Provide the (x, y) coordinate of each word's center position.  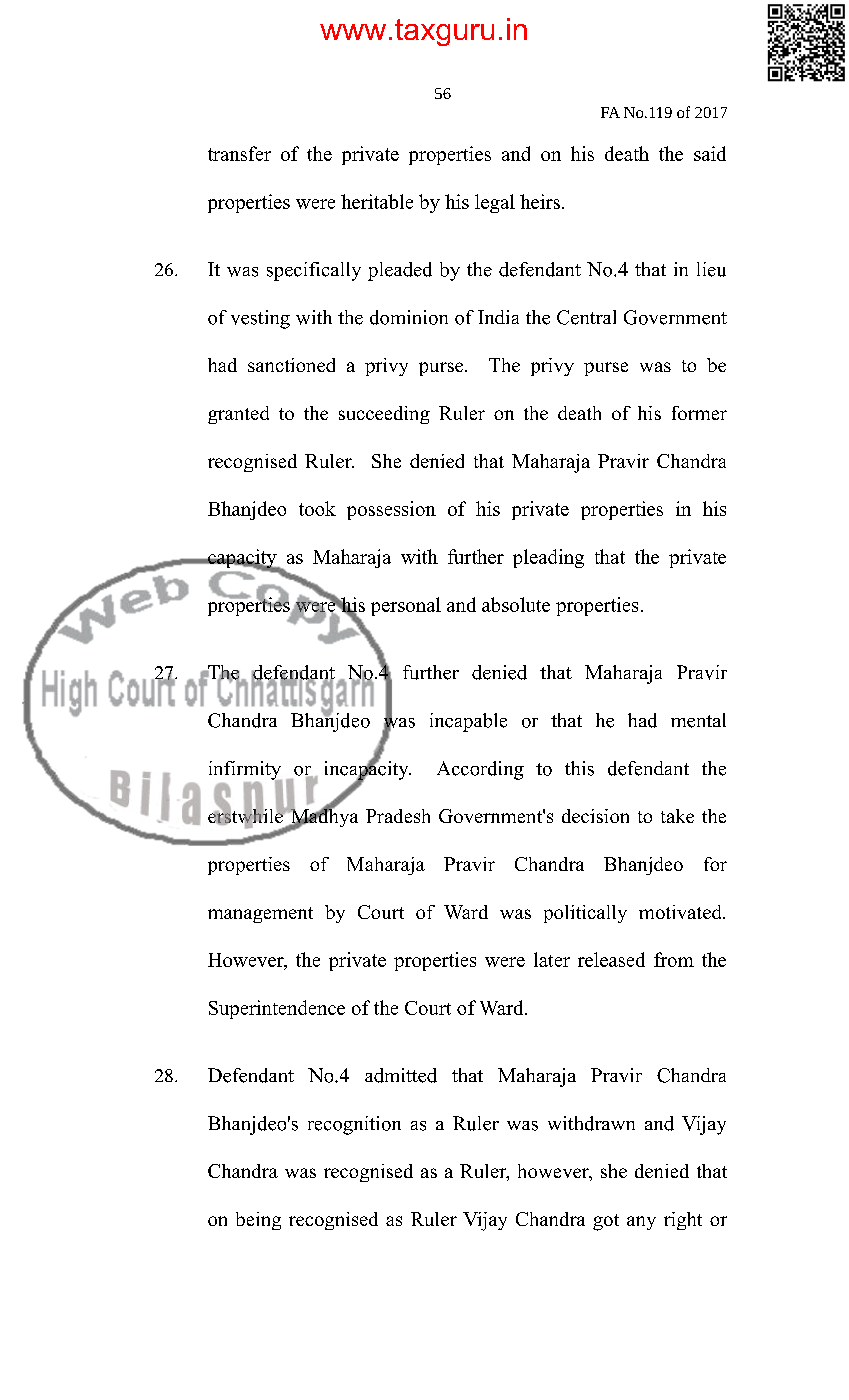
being (258, 1221)
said (710, 153)
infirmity (245, 771)
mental (698, 720)
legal (495, 203)
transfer (239, 153)
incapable (468, 722)
